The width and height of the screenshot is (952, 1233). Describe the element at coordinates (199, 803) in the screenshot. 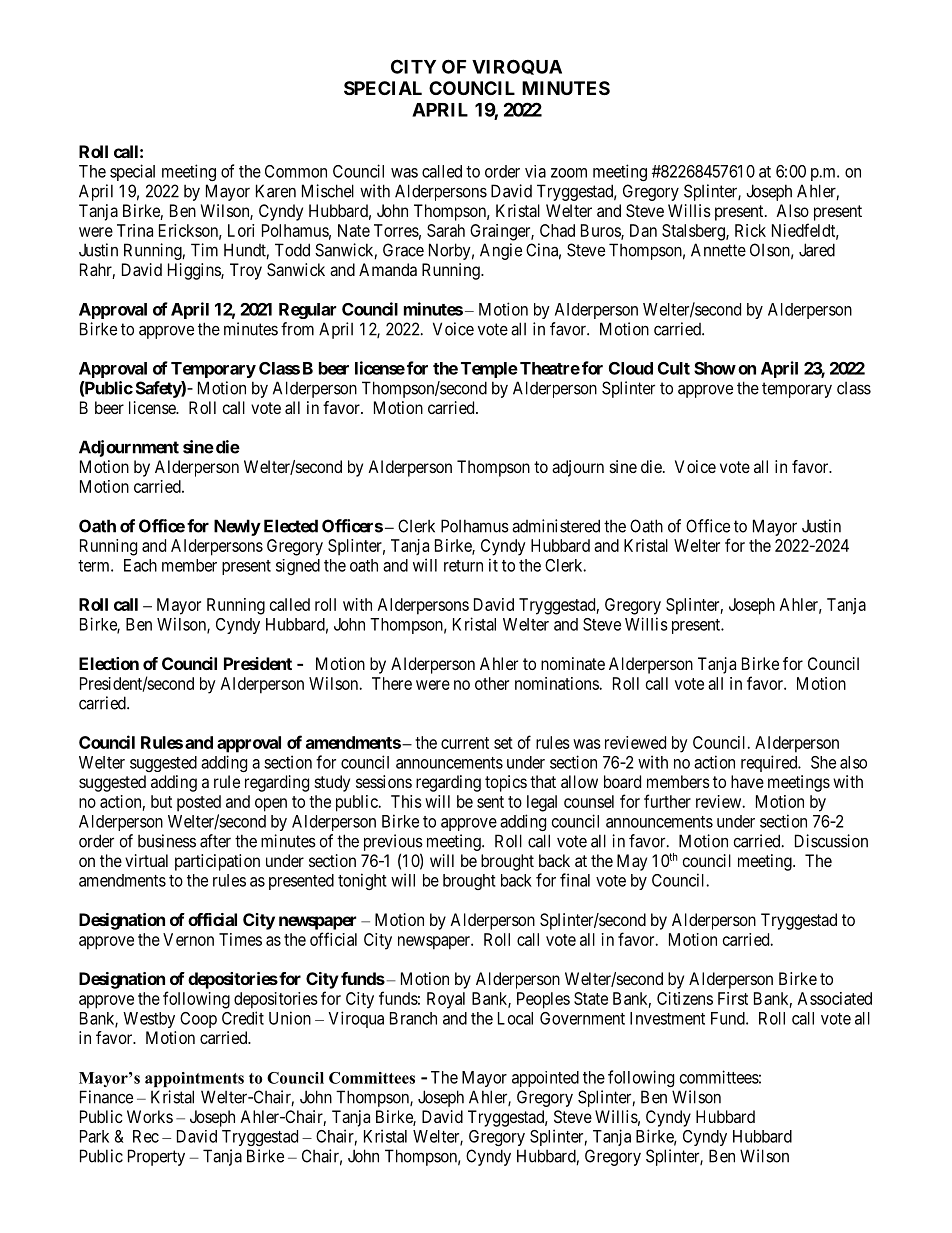

I see `posted` at that location.
